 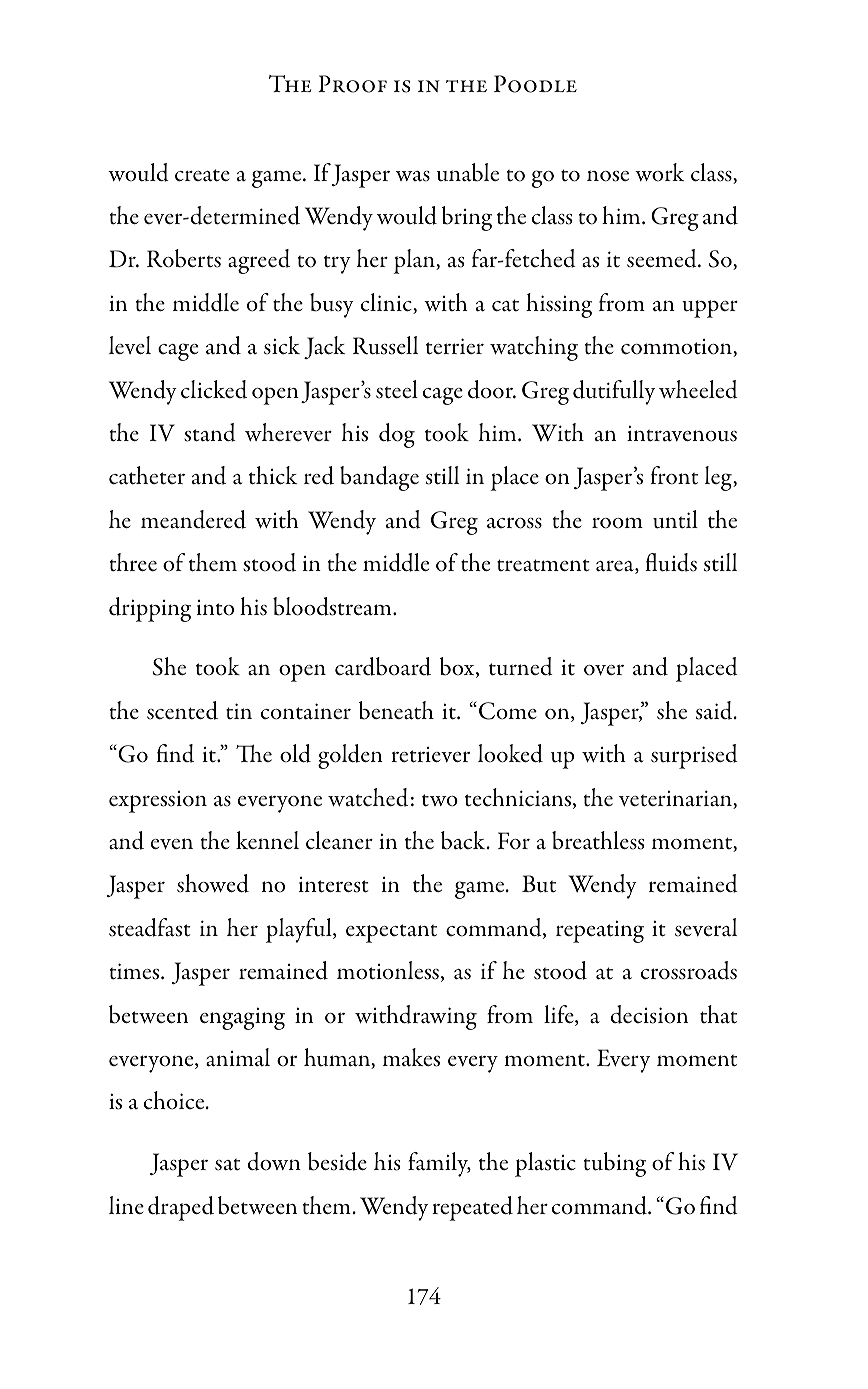 What do you see at coordinates (659, 172) in the screenshot?
I see `work` at bounding box center [659, 172].
